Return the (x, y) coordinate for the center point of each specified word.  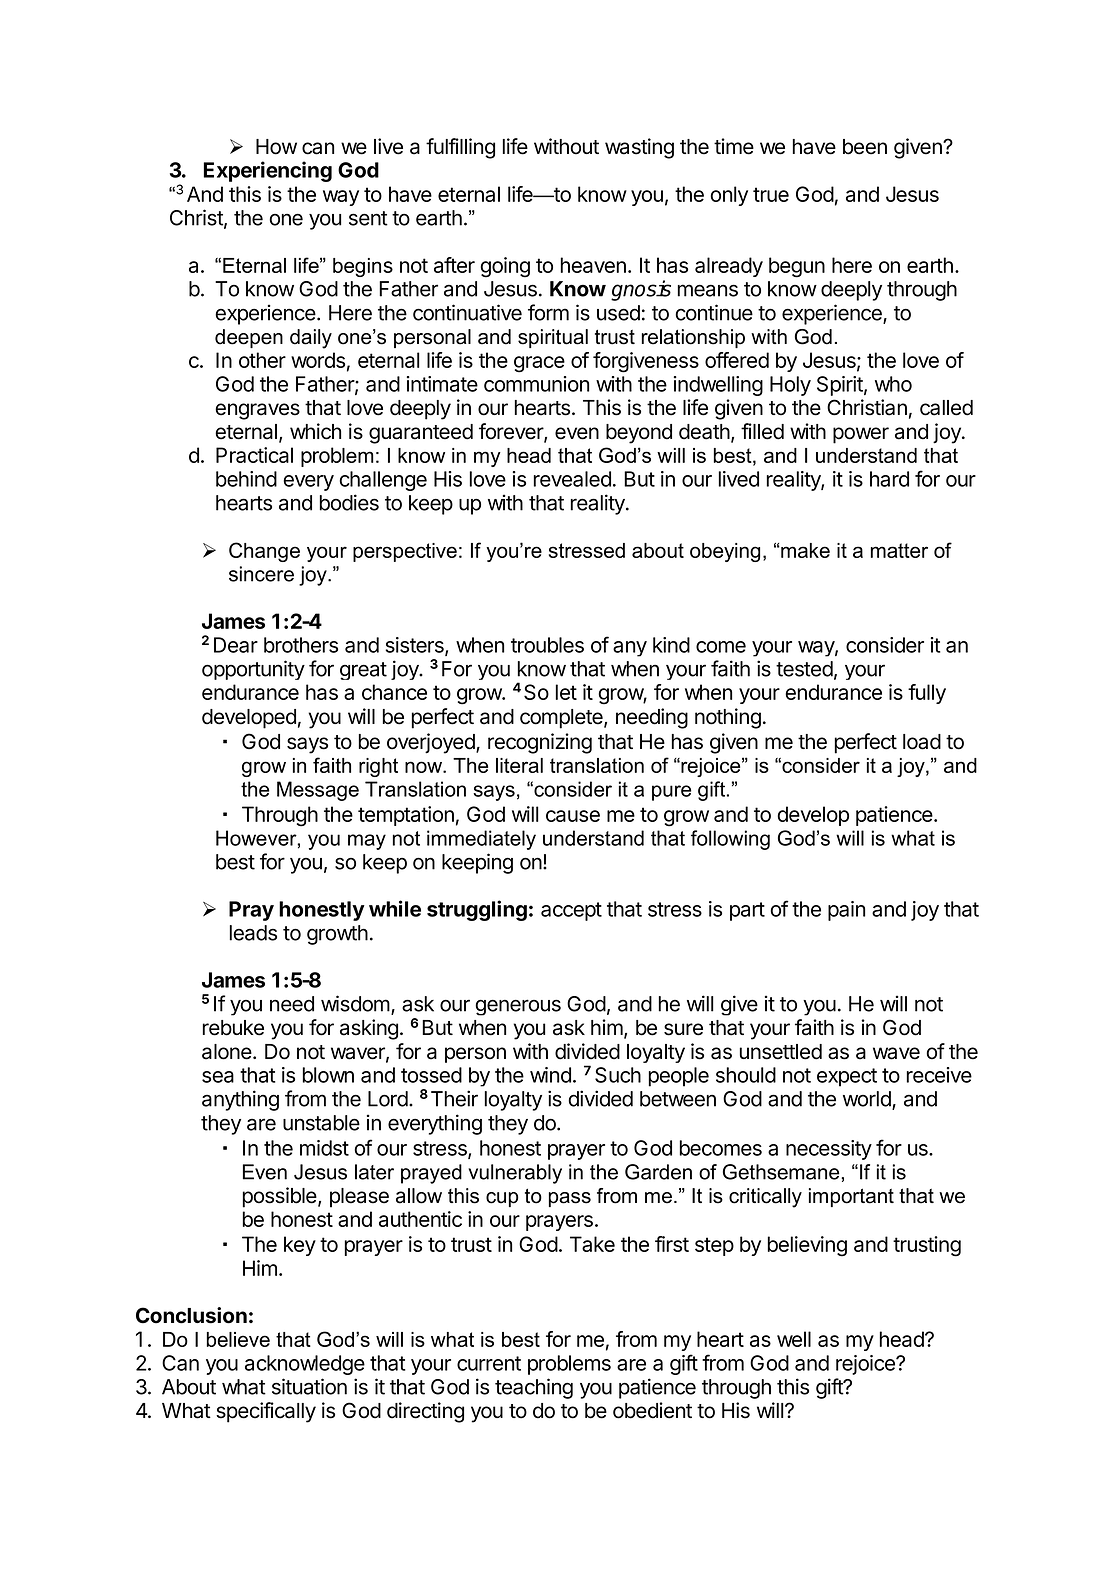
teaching (534, 1388)
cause (573, 816)
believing (807, 1246)
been (865, 147)
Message (318, 791)
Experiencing (268, 171)
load (922, 742)
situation (309, 1386)
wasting (639, 148)
